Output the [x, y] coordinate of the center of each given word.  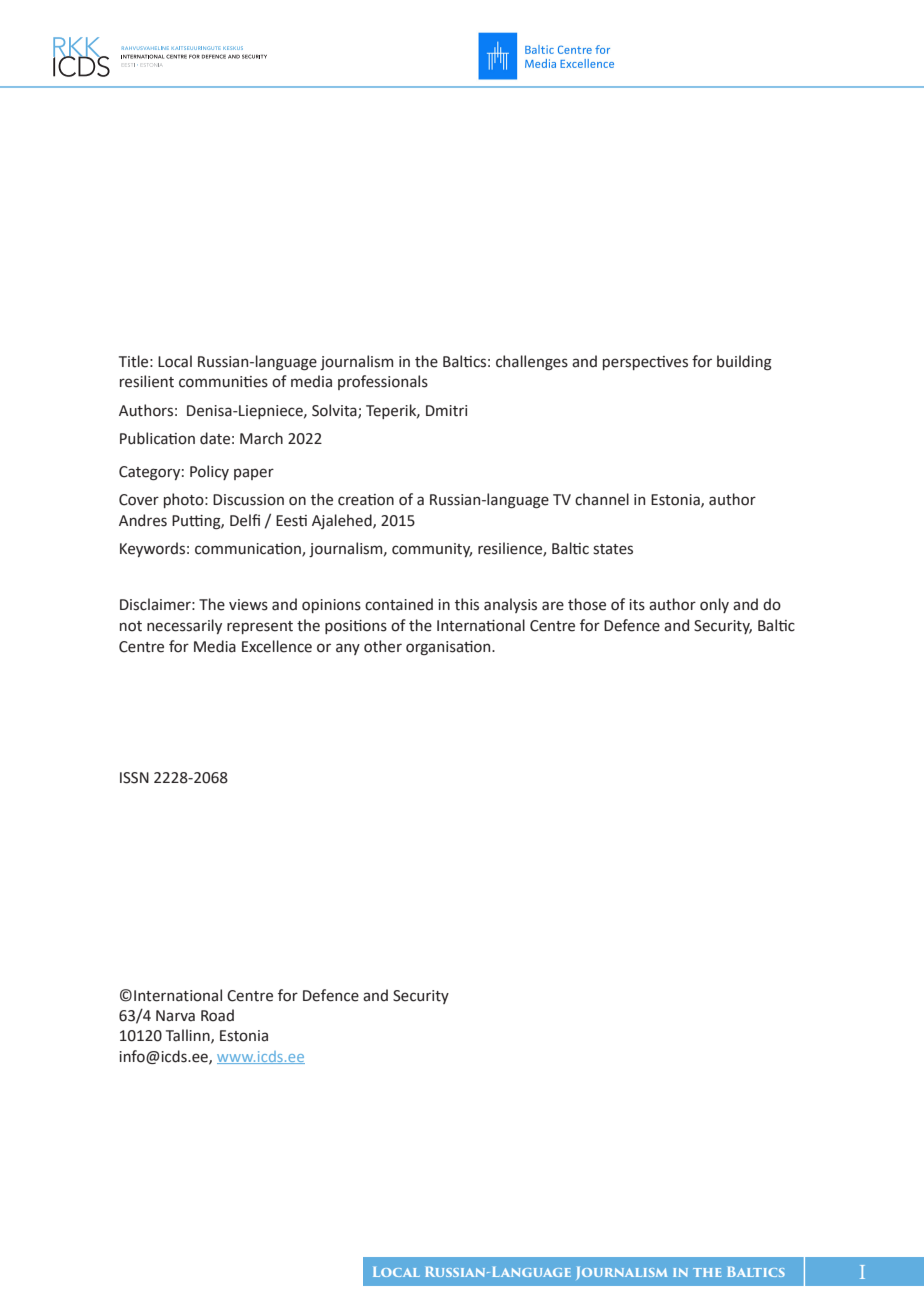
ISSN [134, 778]
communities [223, 382]
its [637, 605]
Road [217, 1015]
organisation [449, 648]
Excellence [277, 646]
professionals [383, 382]
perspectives [645, 363]
